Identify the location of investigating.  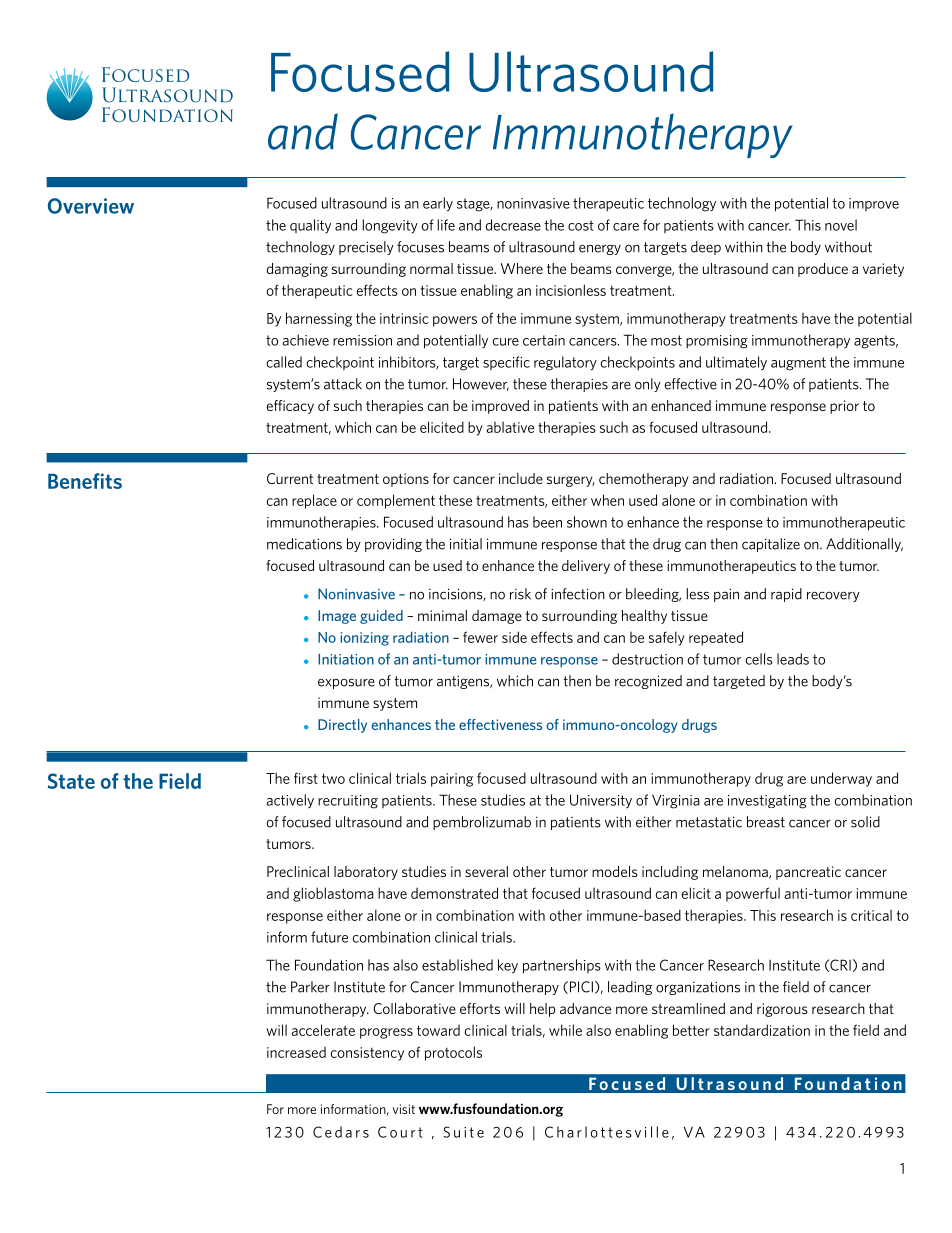
(767, 802).
